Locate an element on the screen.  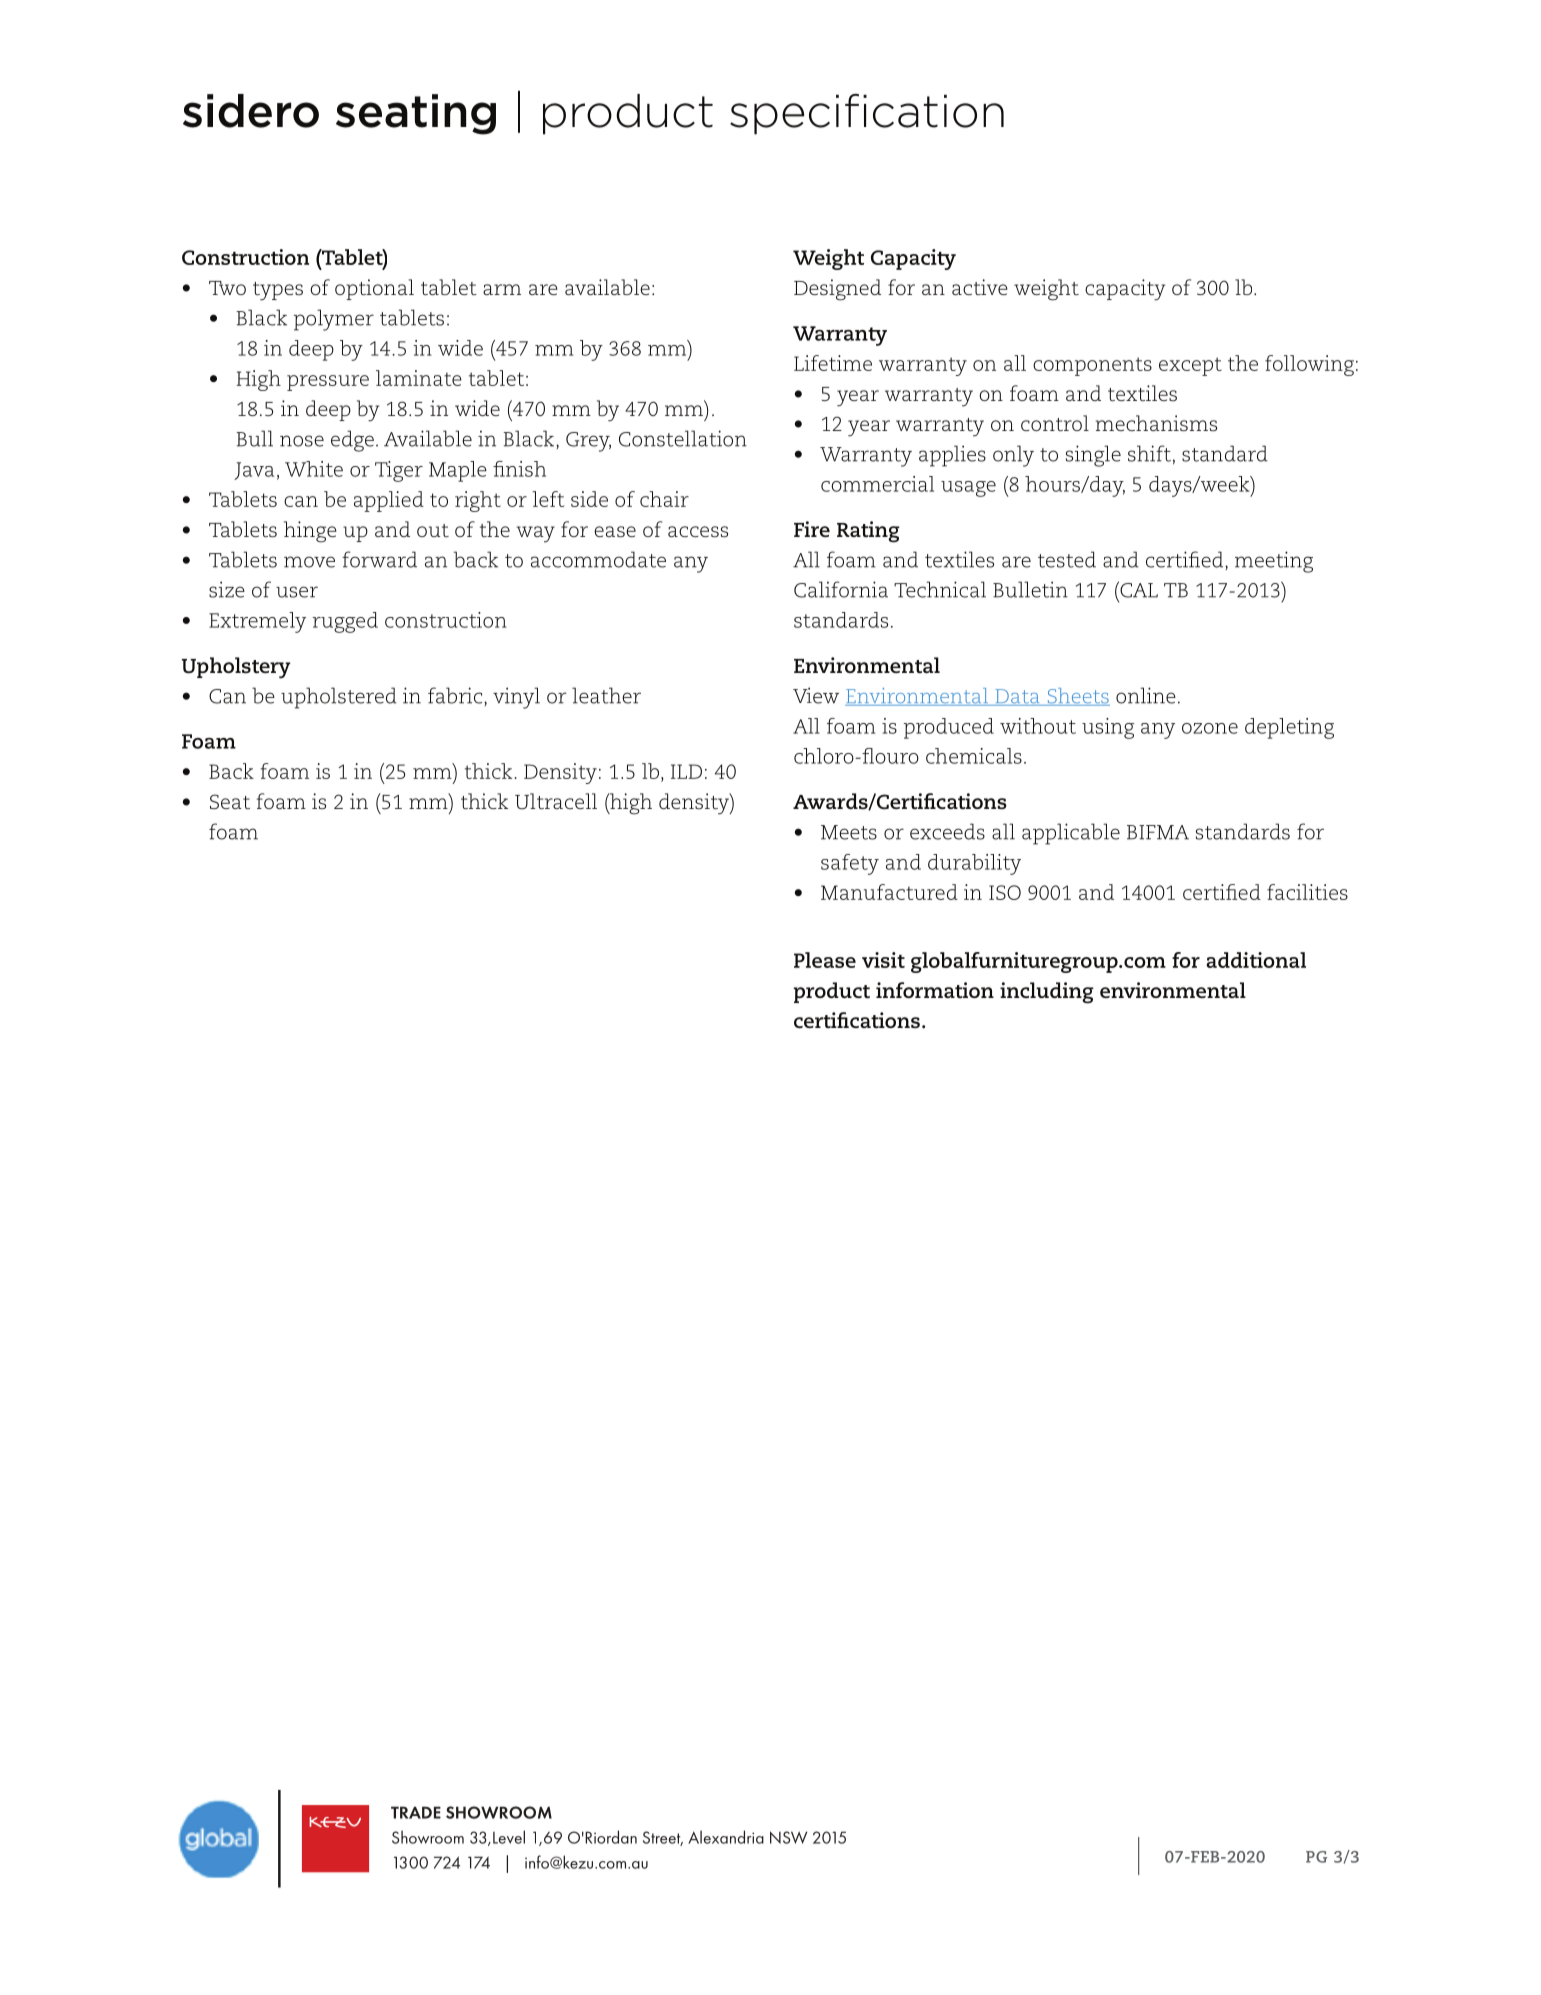
Street is located at coordinates (663, 1838).
